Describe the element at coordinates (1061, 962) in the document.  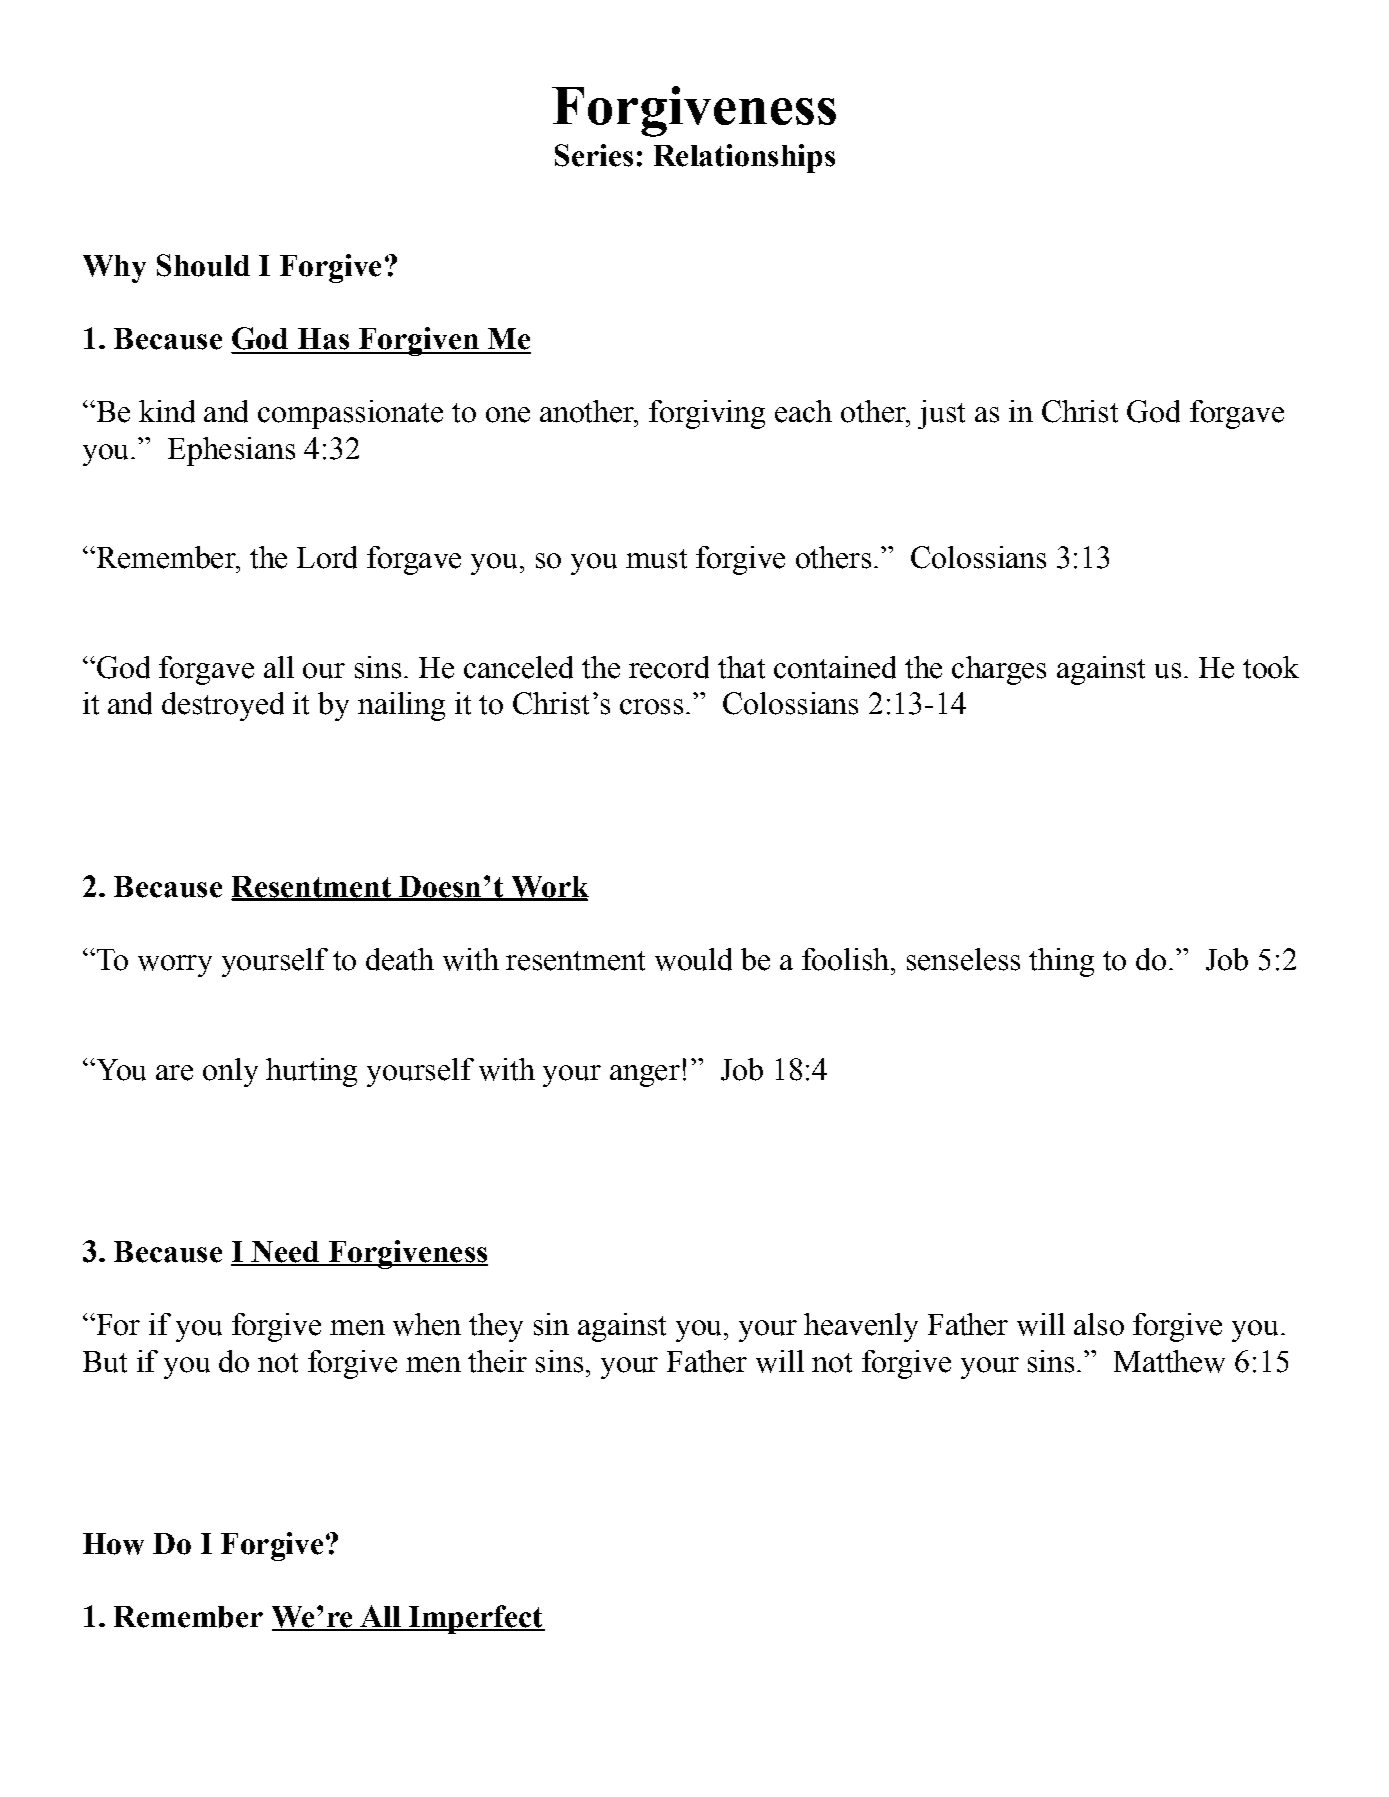
I see `thing` at that location.
